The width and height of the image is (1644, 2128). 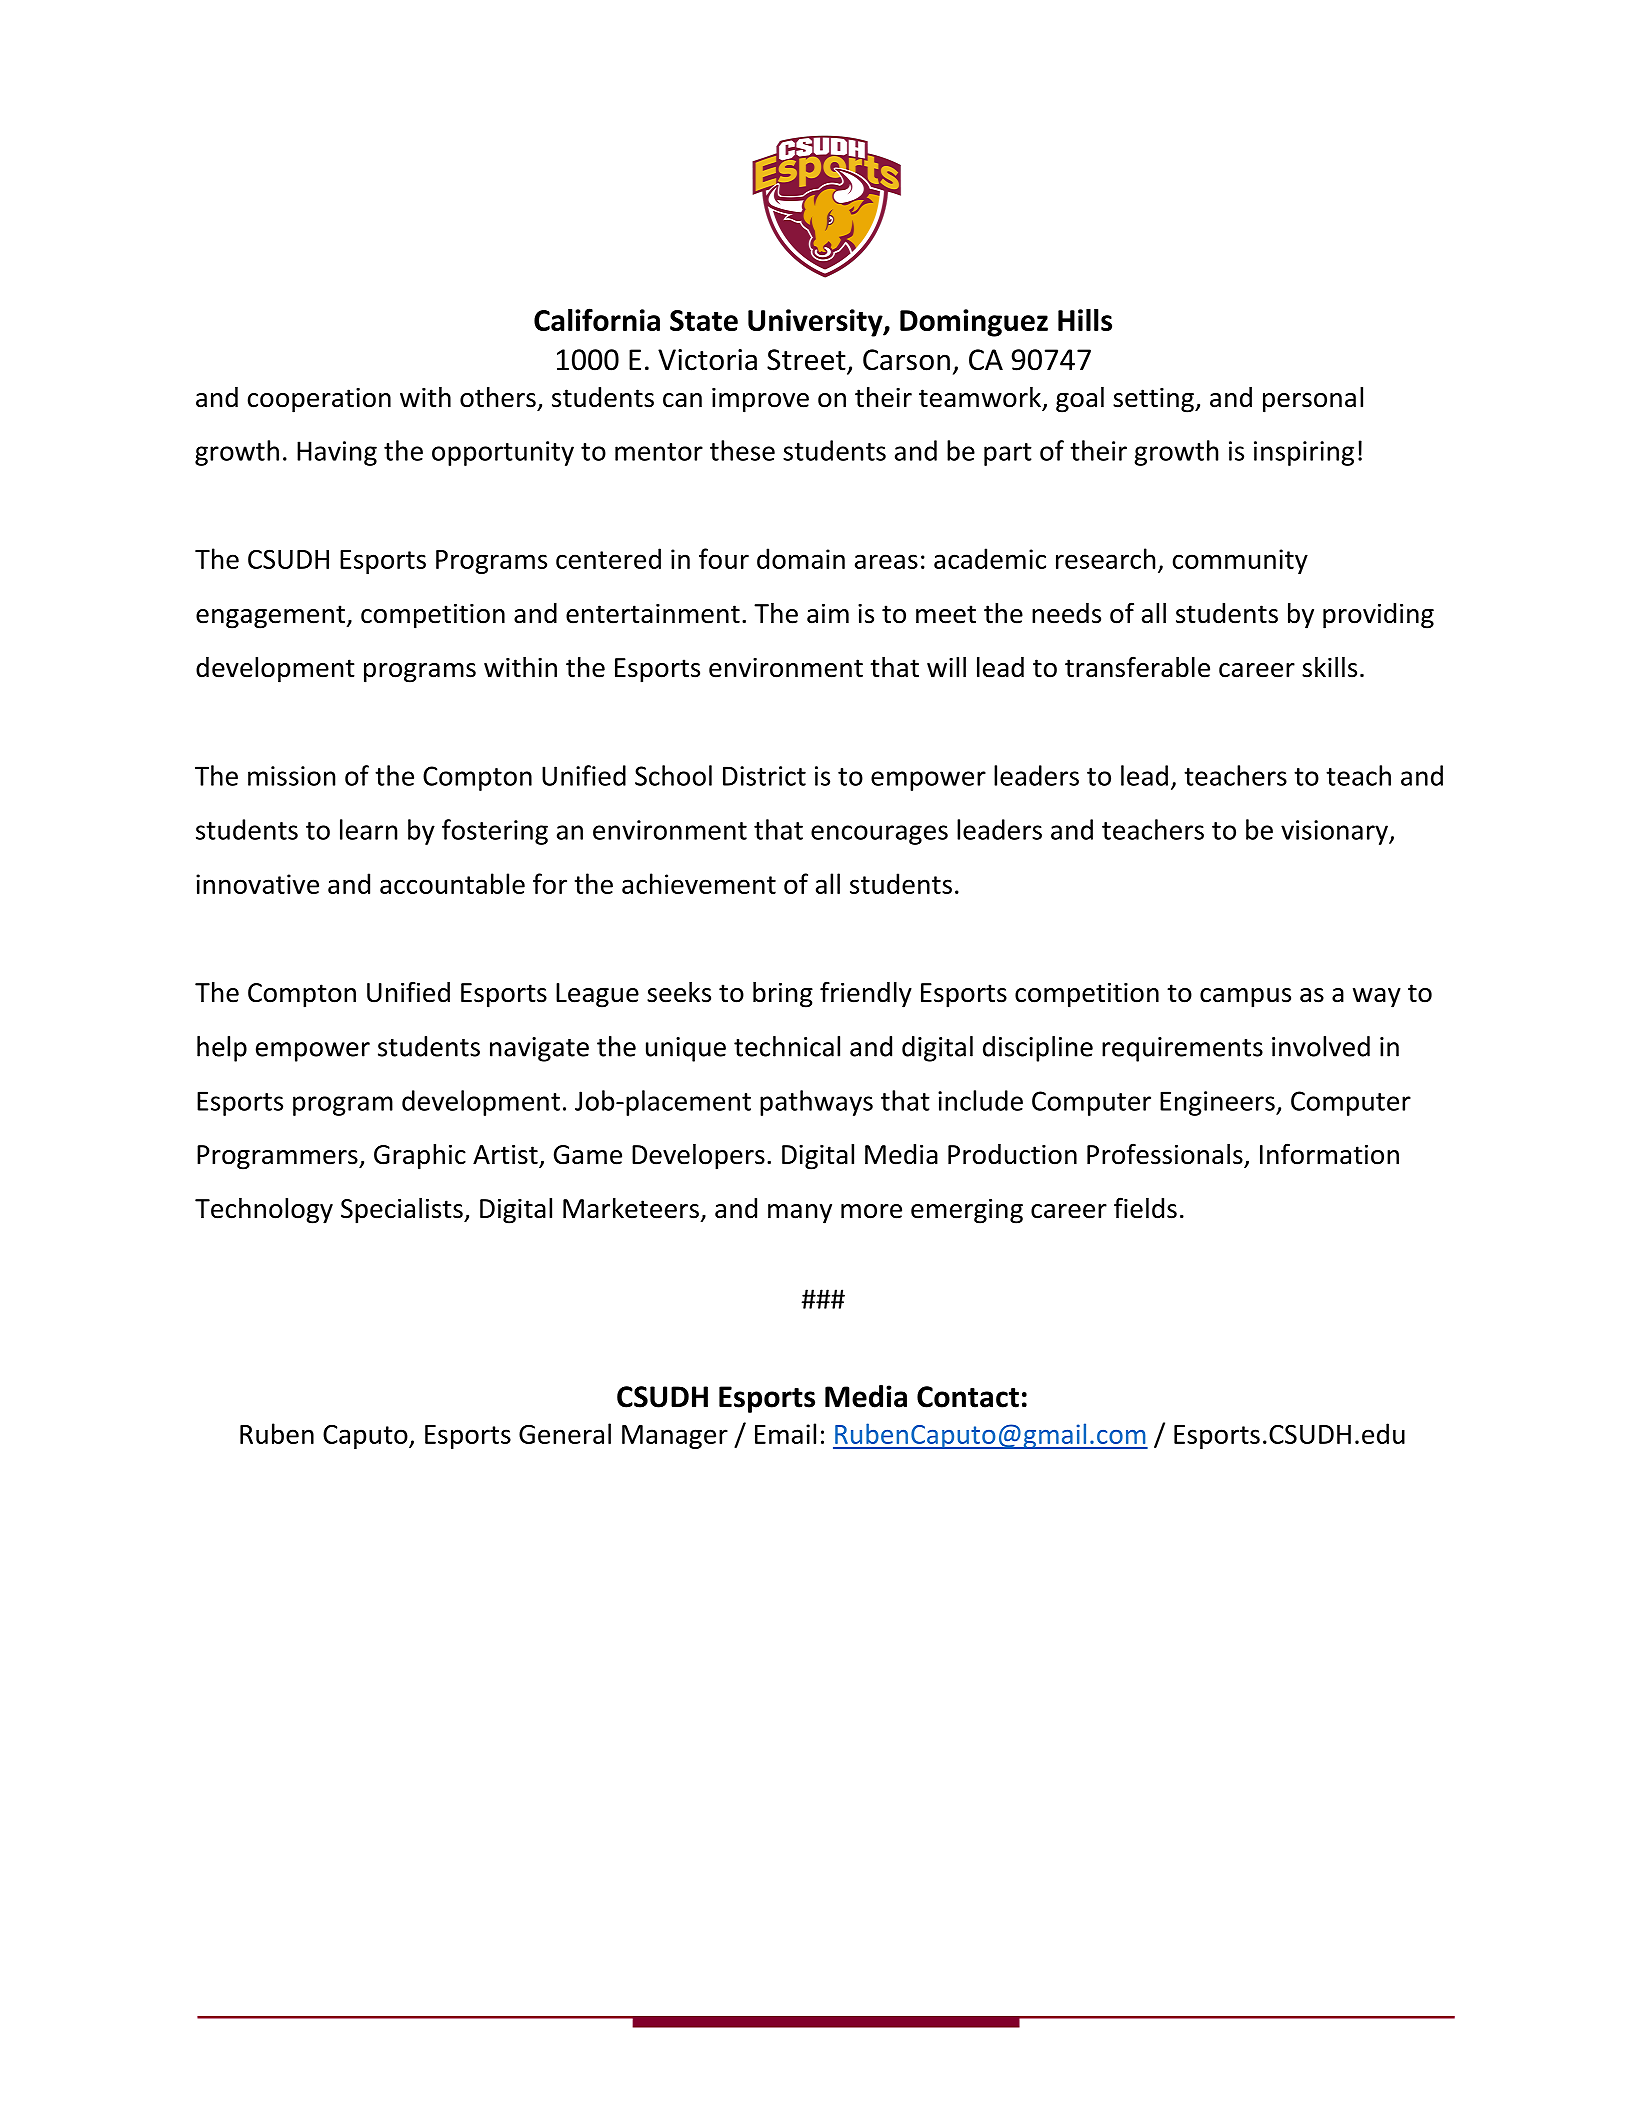 What do you see at coordinates (452, 883) in the image?
I see `accountable` at bounding box center [452, 883].
